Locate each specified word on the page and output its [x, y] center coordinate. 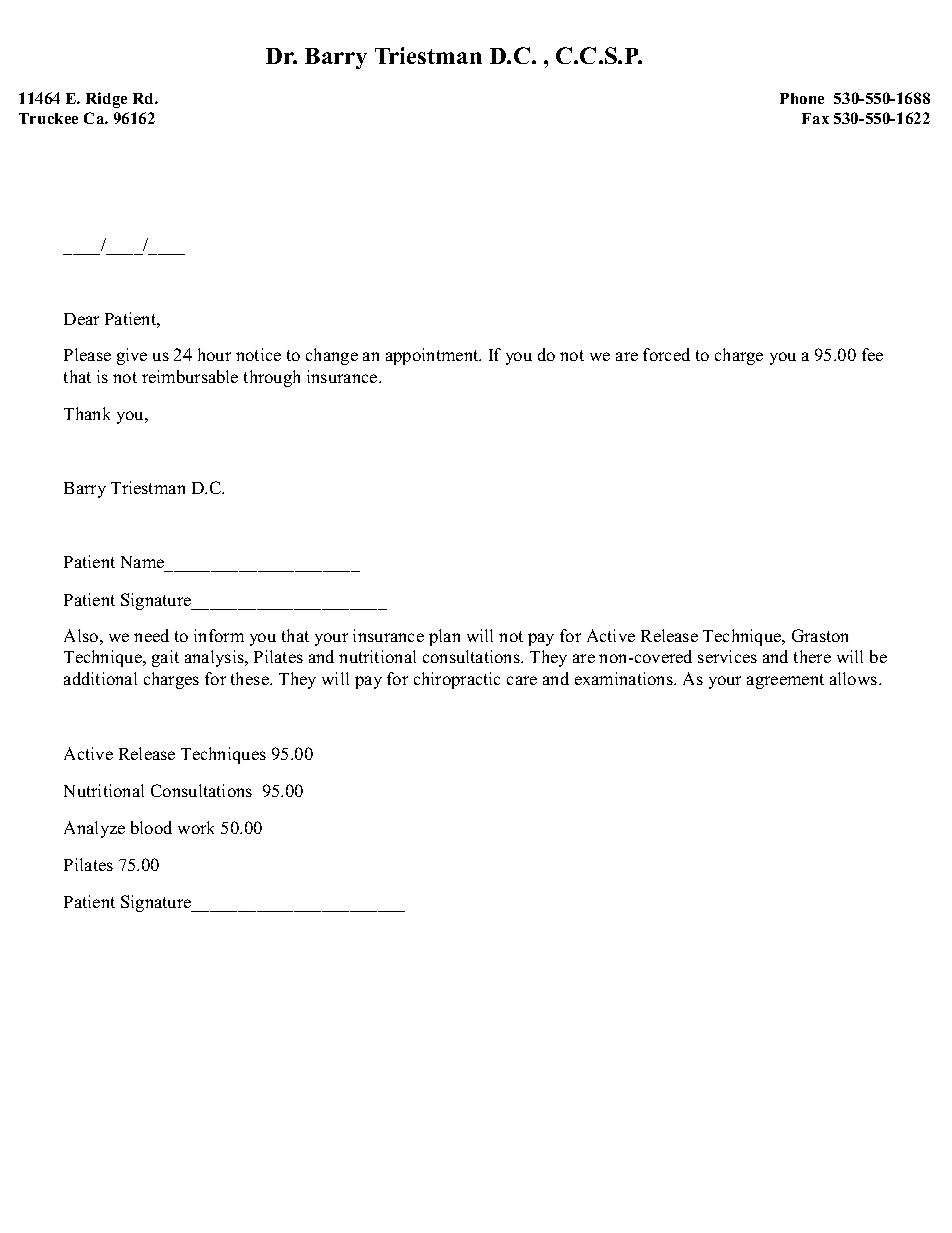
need [151, 635]
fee [872, 354]
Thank [87, 413]
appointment [433, 356]
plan [444, 637]
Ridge [106, 100]
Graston [820, 635]
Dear [81, 319]
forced [666, 354]
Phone [802, 98]
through [272, 378]
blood [151, 827]
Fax [815, 118]
